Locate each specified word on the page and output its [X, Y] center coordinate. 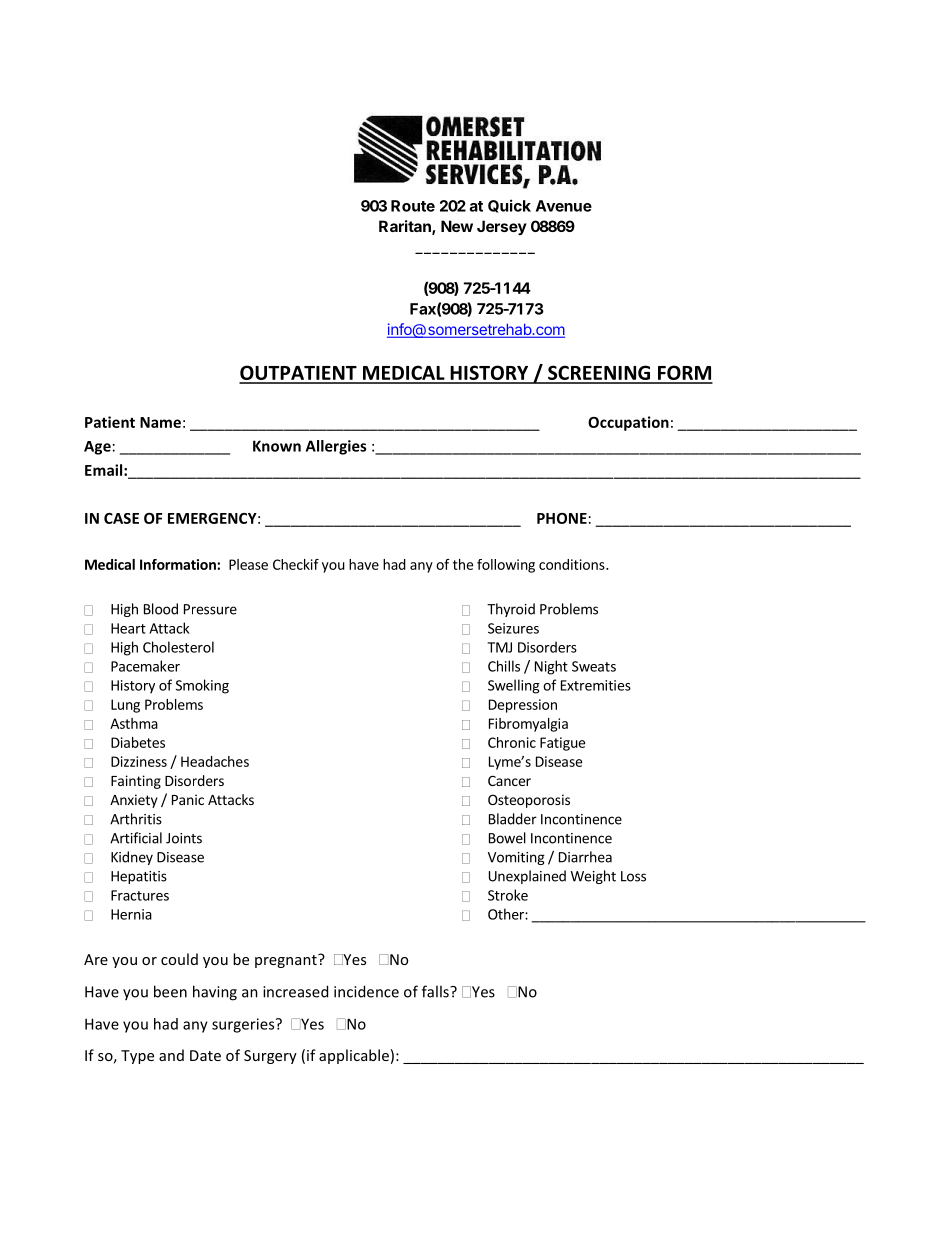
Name [160, 422]
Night [551, 667]
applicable [354, 1056]
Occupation [628, 423]
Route [413, 206]
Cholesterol [178, 647]
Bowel [507, 838]
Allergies [336, 447]
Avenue [564, 206]
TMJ [499, 647]
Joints [184, 838]
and [171, 1055]
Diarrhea [585, 857]
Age [97, 448]
